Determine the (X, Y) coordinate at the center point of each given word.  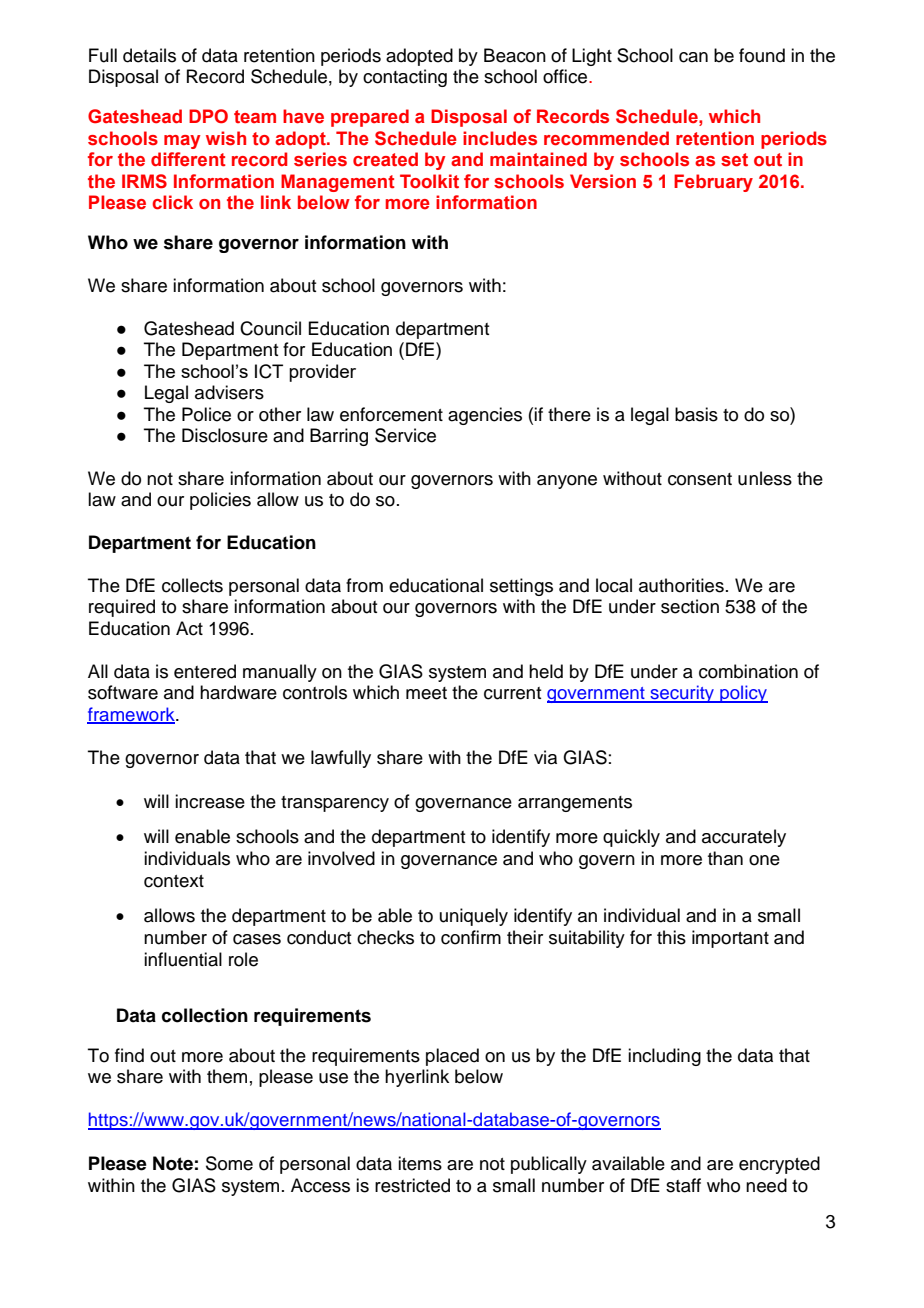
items (420, 1163)
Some (229, 1163)
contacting (405, 78)
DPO (208, 116)
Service (405, 435)
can (693, 57)
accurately (744, 838)
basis (696, 414)
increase (210, 801)
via (545, 757)
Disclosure (225, 435)
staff (683, 1185)
